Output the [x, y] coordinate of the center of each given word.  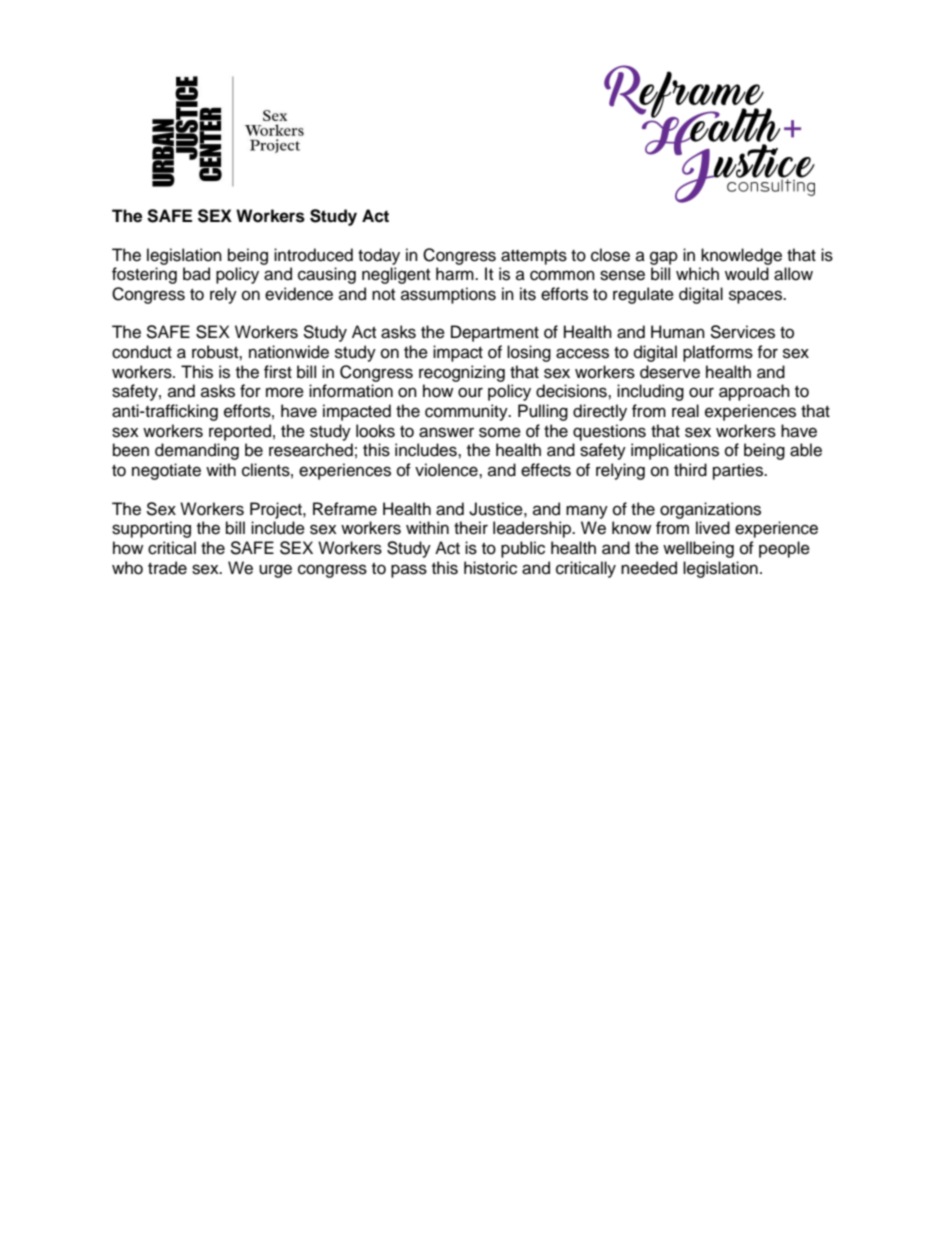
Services [742, 332]
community [467, 412]
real [685, 411]
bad [196, 274]
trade [167, 568]
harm [456, 274]
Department [495, 333]
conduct [142, 352]
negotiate [166, 471]
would [747, 274]
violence [447, 470]
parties [739, 471]
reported [240, 432]
